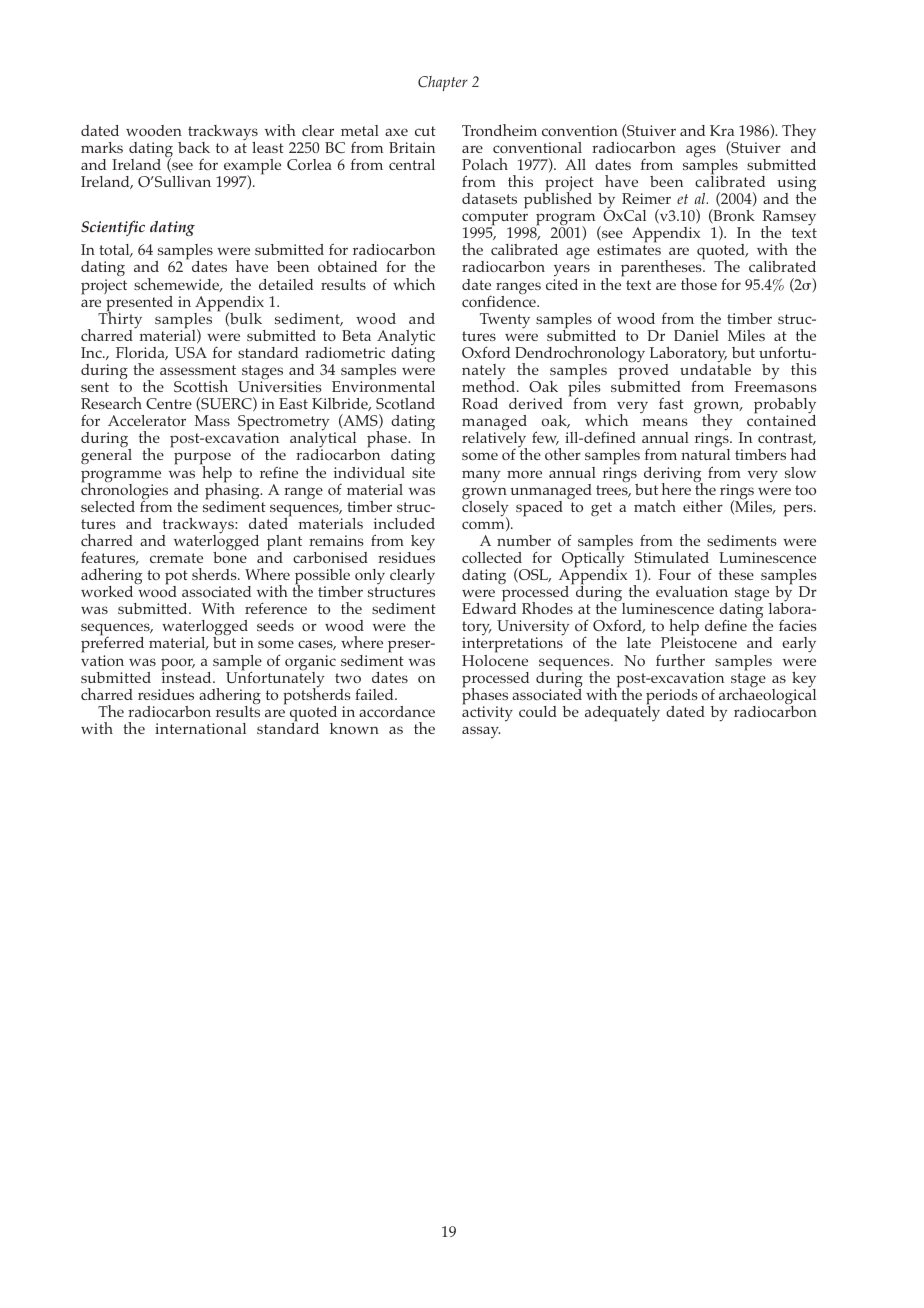  What do you see at coordinates (767, 696) in the screenshot?
I see `archaeological` at bounding box center [767, 696].
